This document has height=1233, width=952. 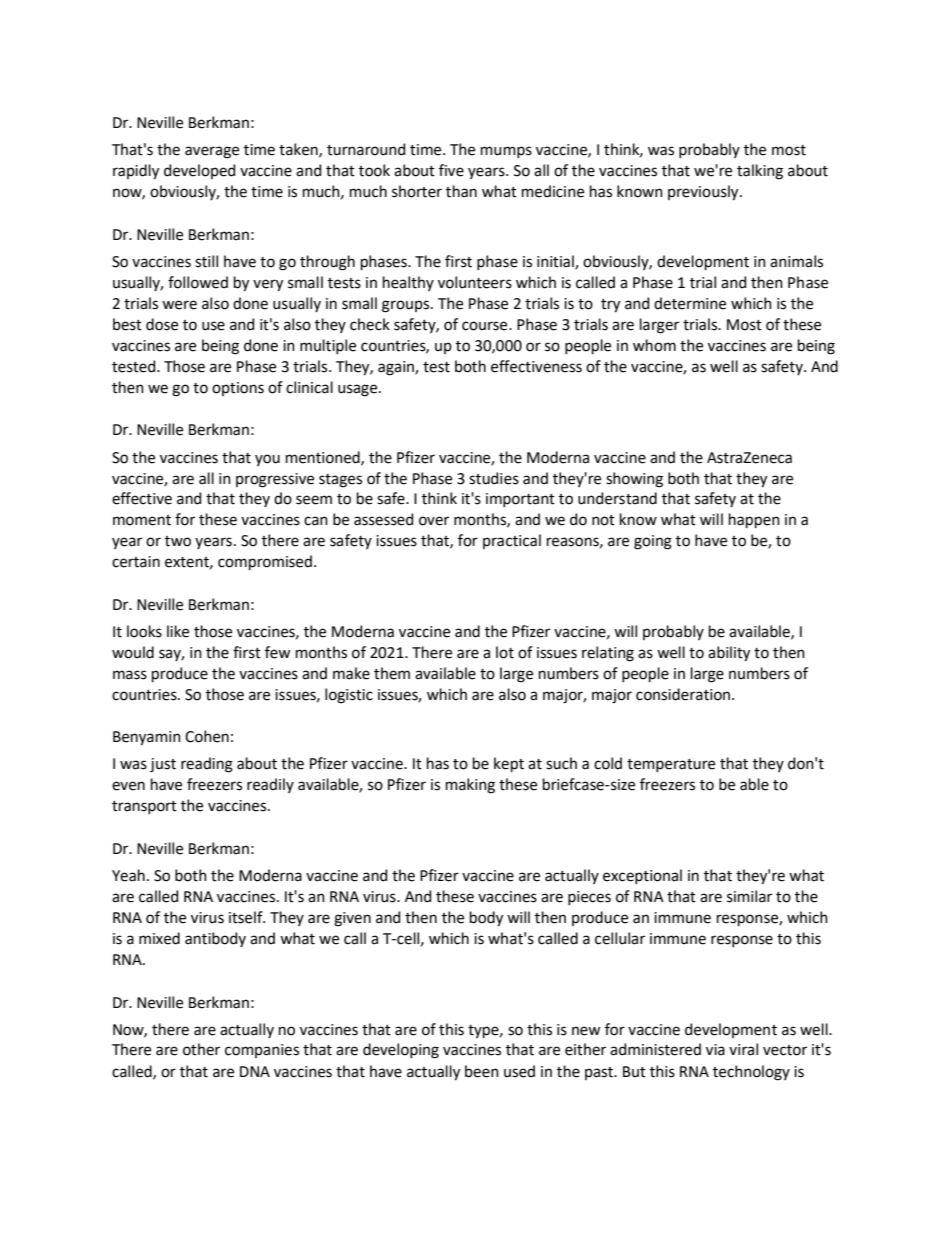 What do you see at coordinates (162, 324) in the document?
I see `dose` at bounding box center [162, 324].
